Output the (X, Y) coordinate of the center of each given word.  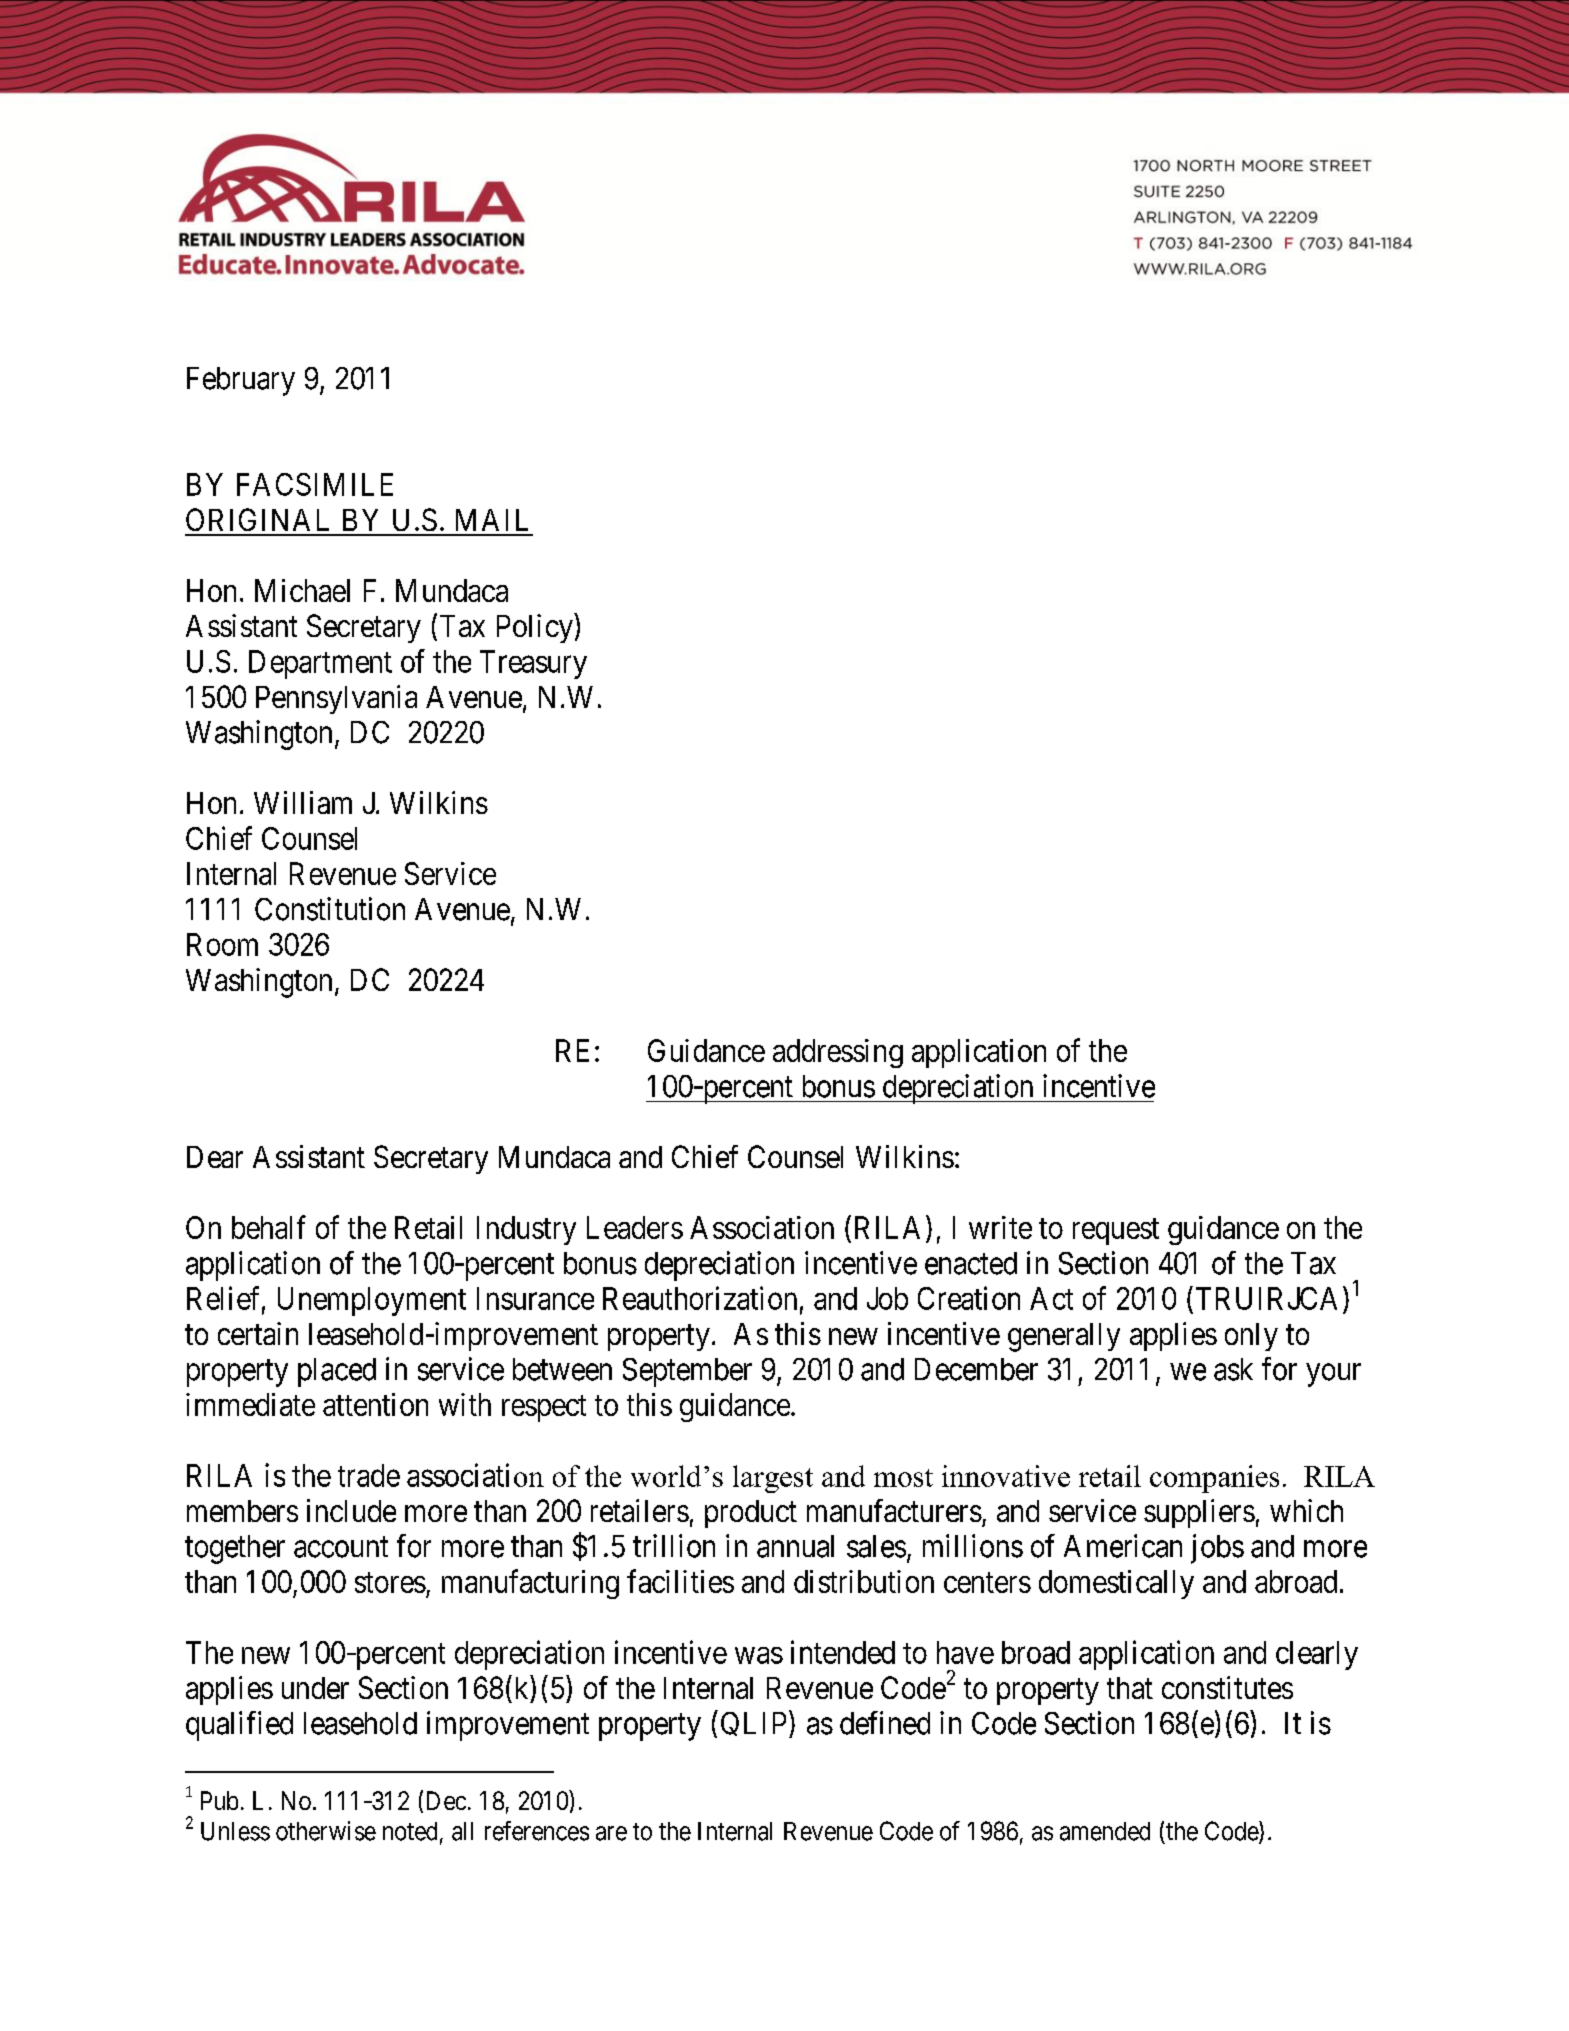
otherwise (326, 1831)
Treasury (533, 664)
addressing (838, 1053)
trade (369, 1475)
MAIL (492, 520)
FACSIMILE (315, 484)
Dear (215, 1157)
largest (773, 1479)
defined (885, 1723)
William (303, 802)
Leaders (635, 1227)
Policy (535, 628)
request (1116, 1231)
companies (1214, 1479)
